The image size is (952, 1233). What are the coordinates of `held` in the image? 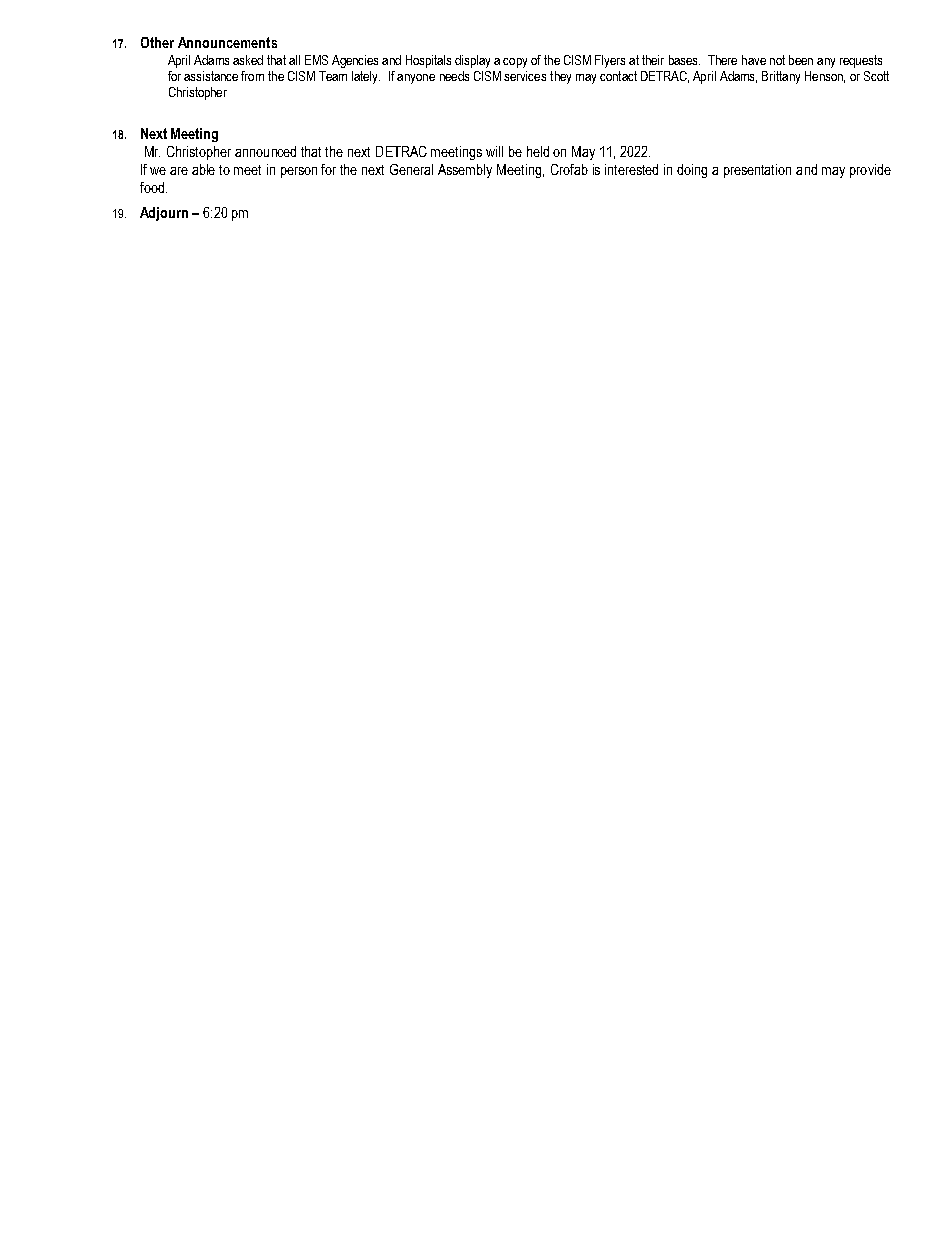 It's located at (538, 151).
